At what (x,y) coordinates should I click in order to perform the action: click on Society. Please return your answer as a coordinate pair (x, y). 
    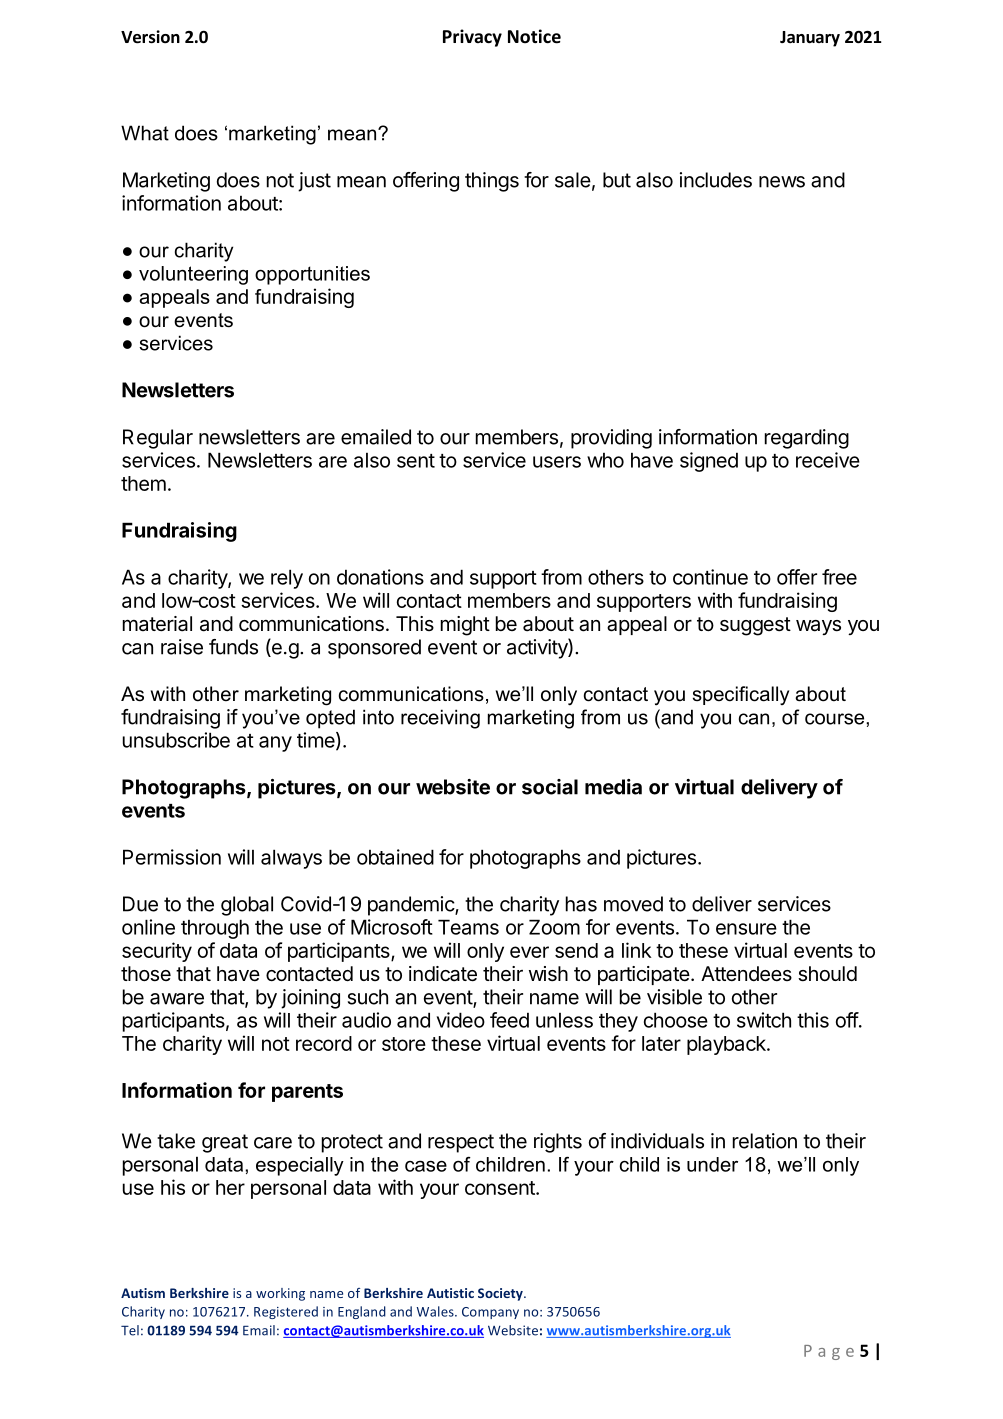
    Looking at the image, I should click on (501, 1294).
